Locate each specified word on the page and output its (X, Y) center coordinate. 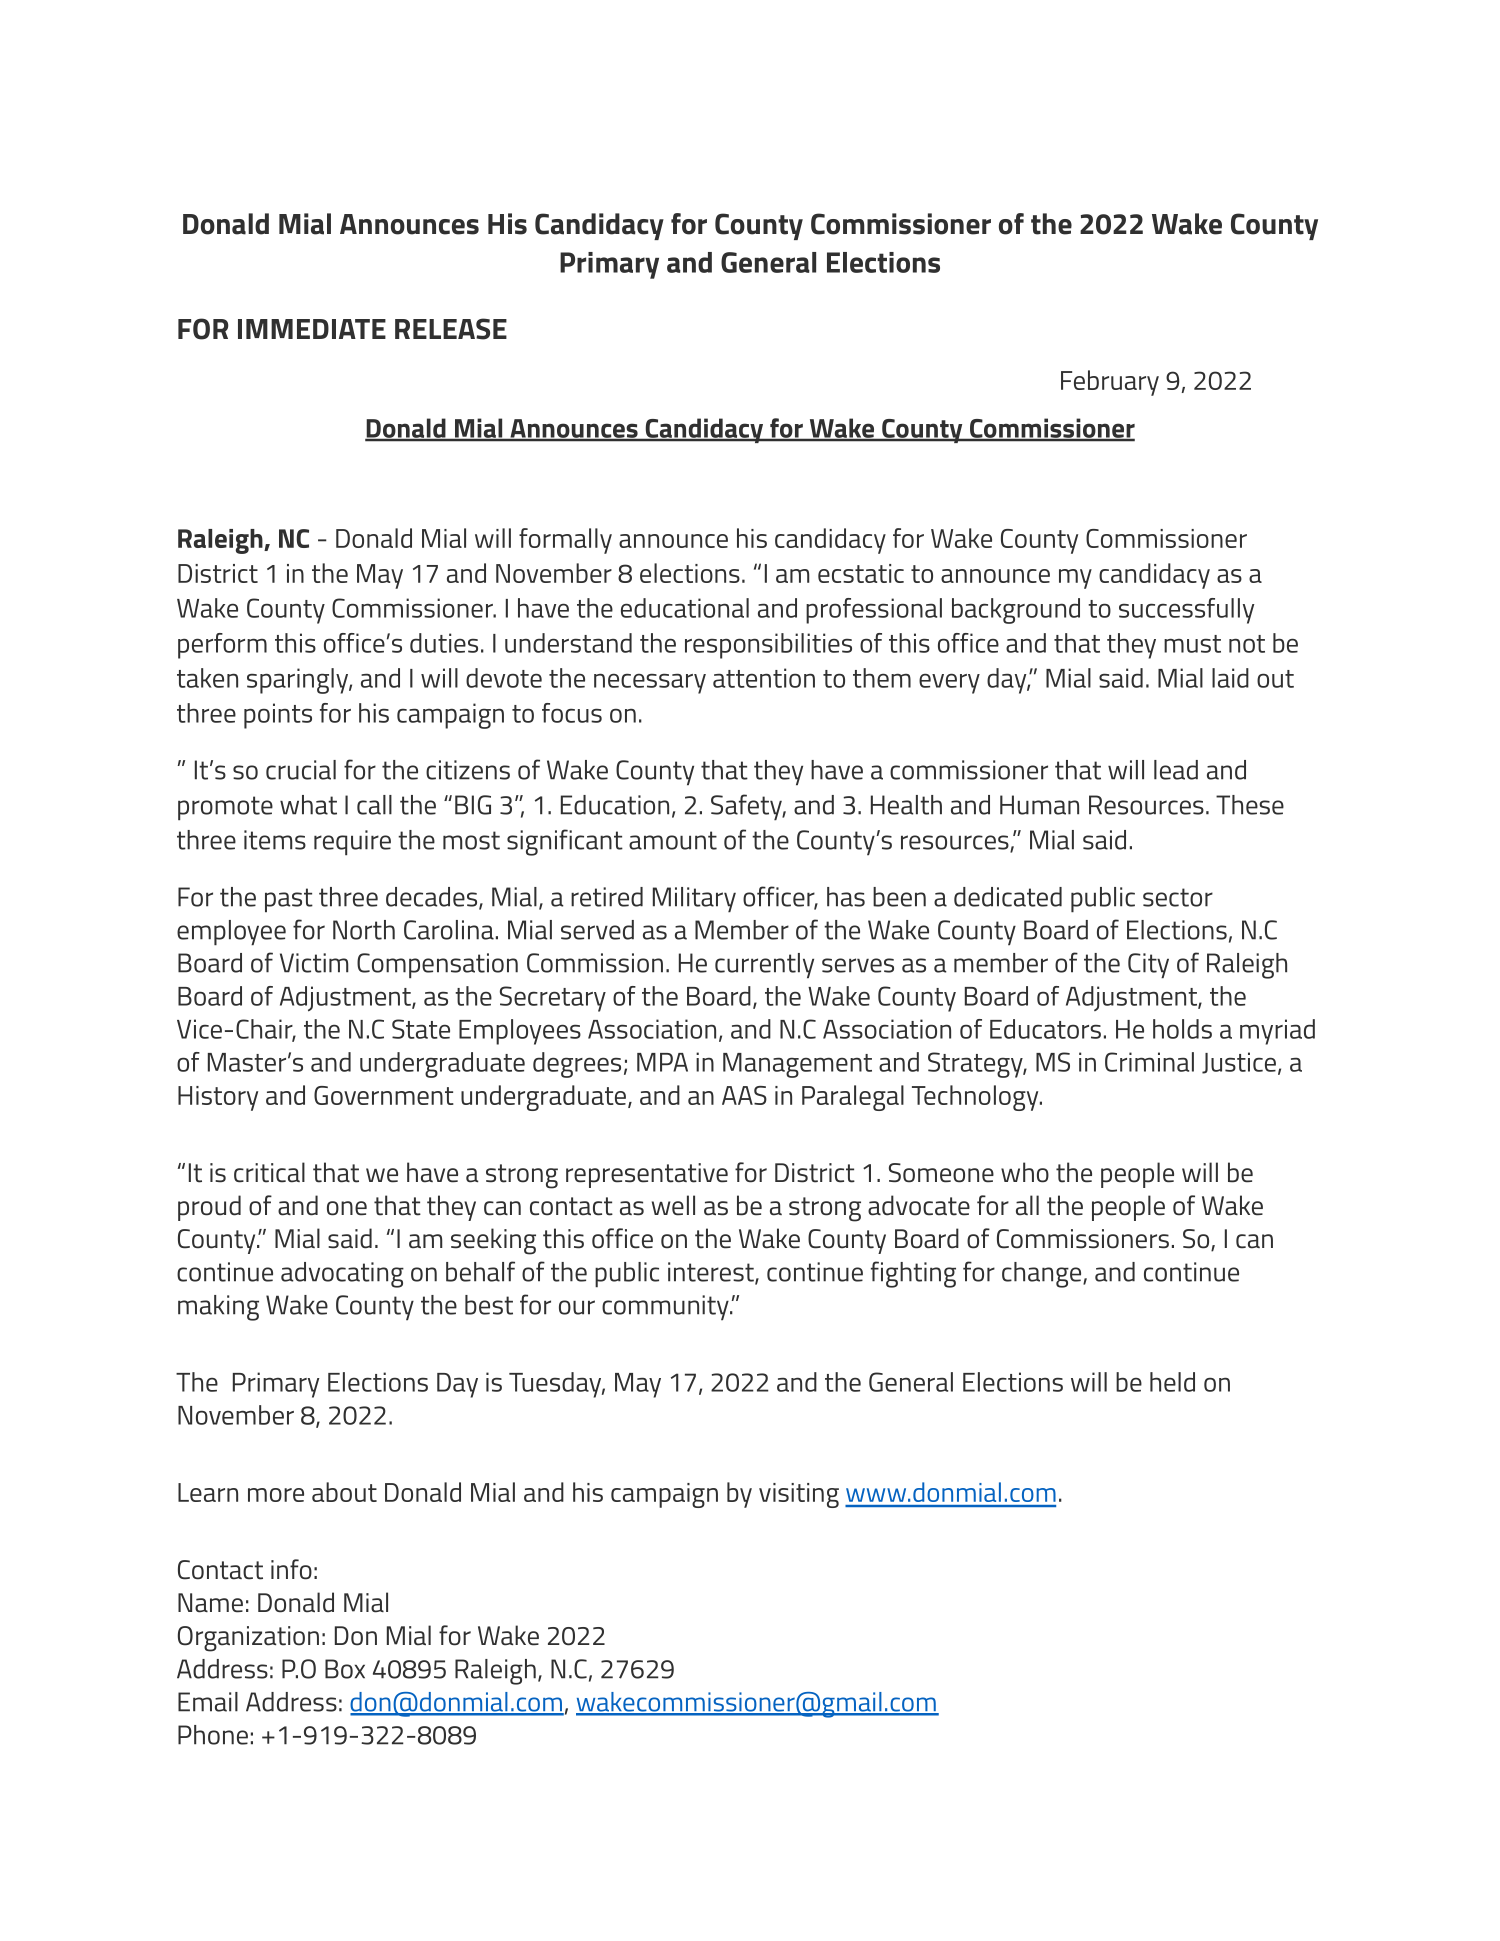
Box (345, 1669)
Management (797, 1065)
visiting (799, 1495)
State (421, 1029)
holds (1182, 1029)
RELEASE (451, 329)
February (1110, 383)
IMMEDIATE (312, 329)
